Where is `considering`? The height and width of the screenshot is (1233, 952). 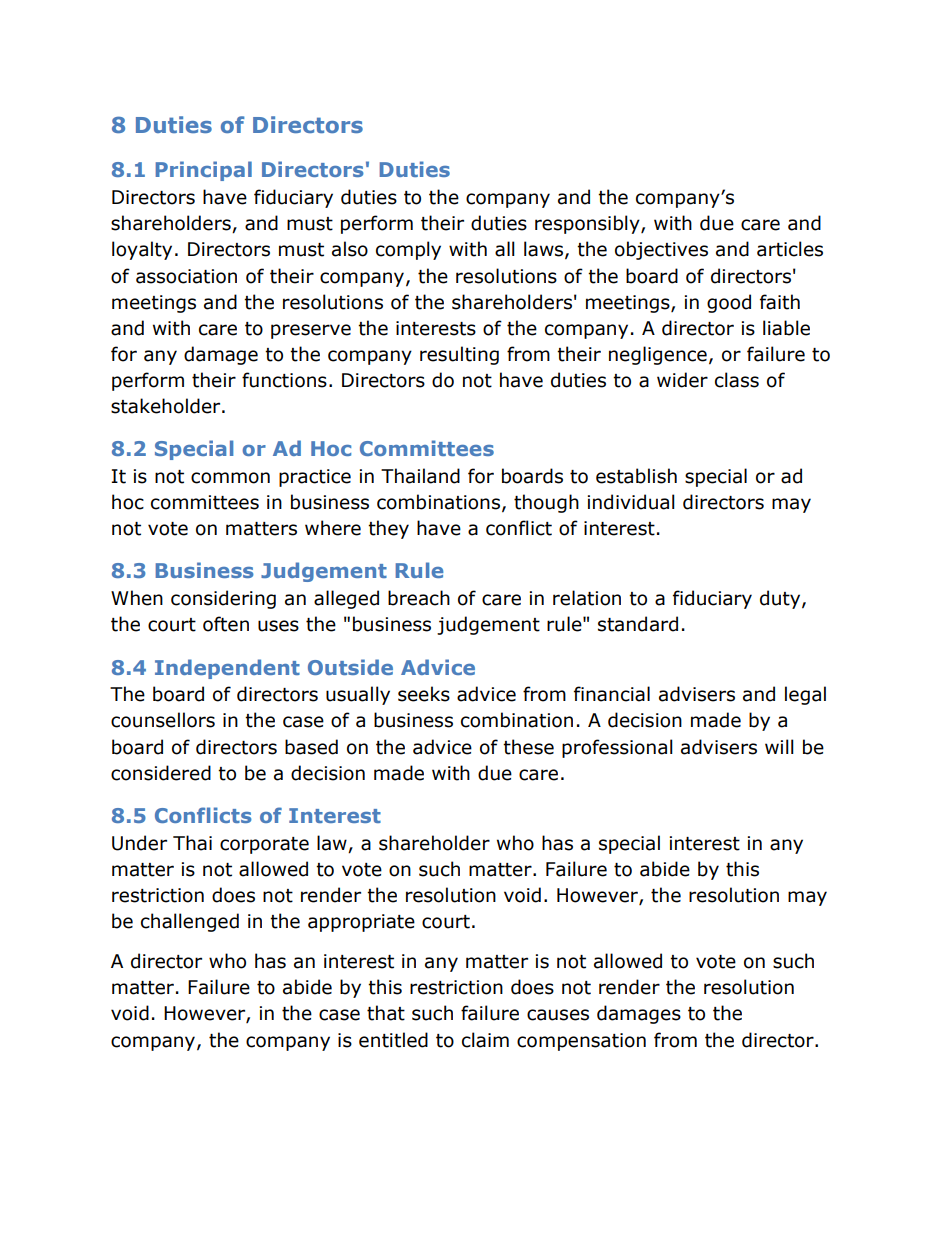 considering is located at coordinates (223, 599).
